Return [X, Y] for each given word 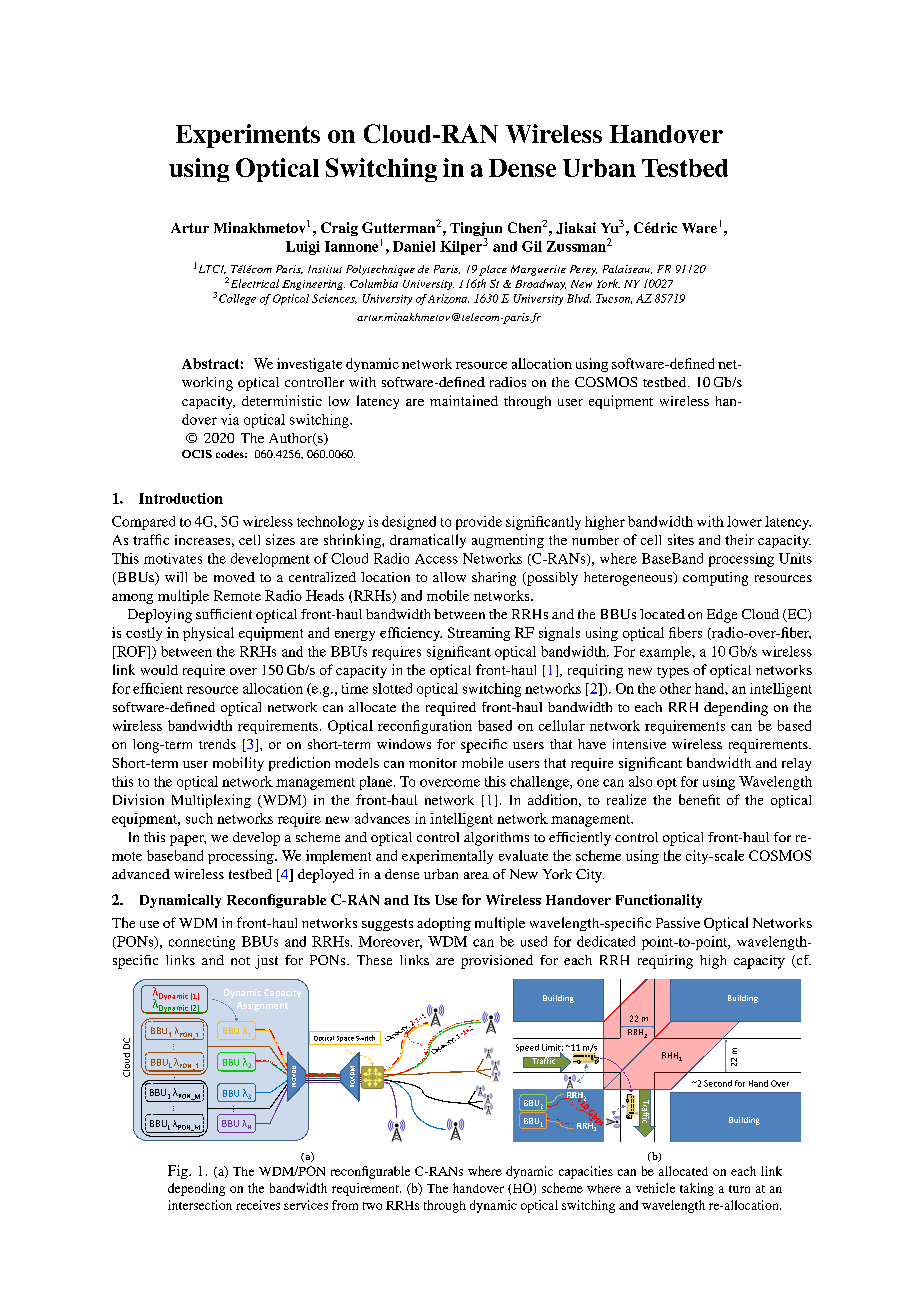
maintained [464, 400]
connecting [202, 943]
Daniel [414, 246]
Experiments [248, 136]
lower [744, 521]
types [673, 672]
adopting [444, 924]
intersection [200, 1205]
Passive [678, 922]
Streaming [479, 634]
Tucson [614, 299]
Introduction [181, 498]
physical [208, 634]
